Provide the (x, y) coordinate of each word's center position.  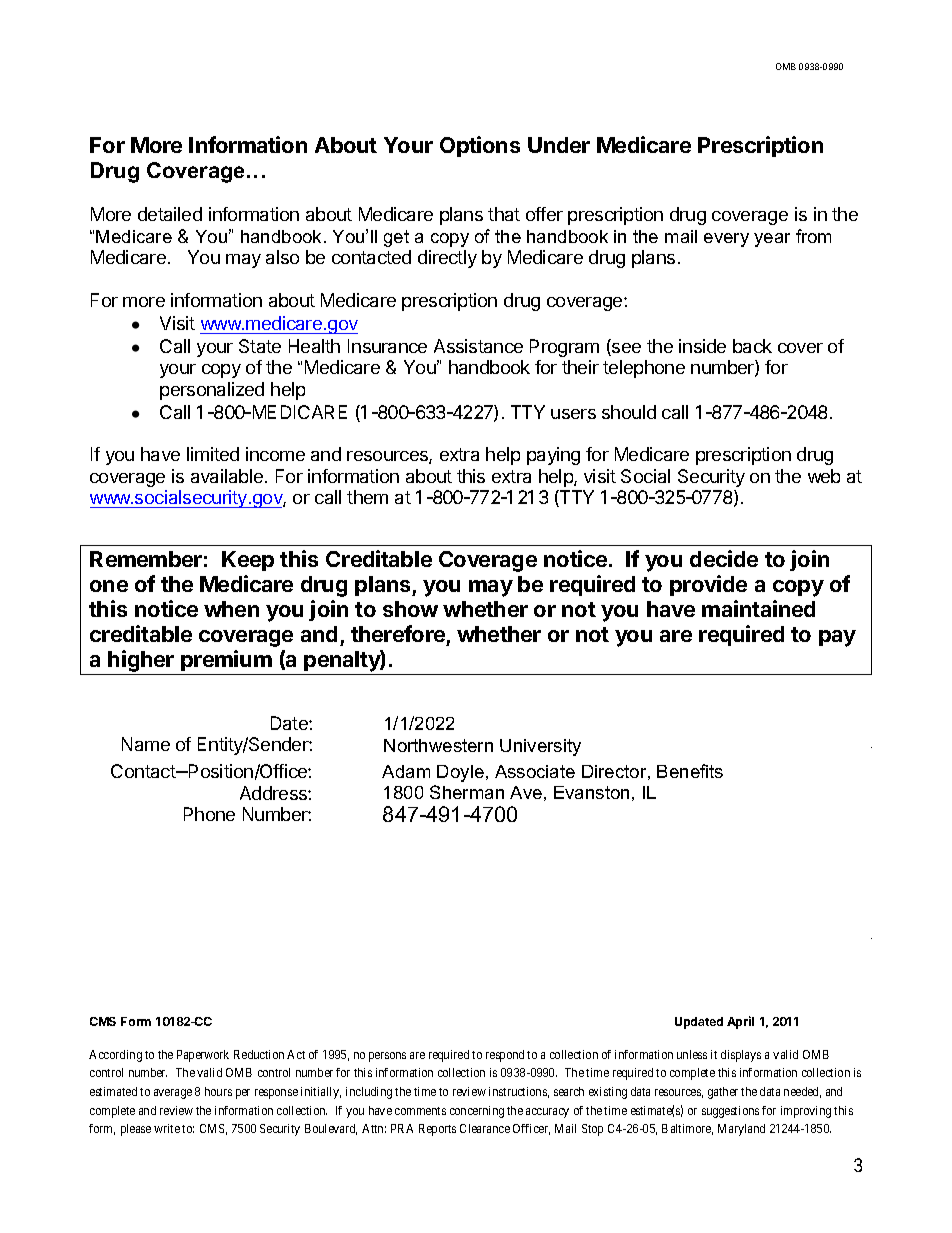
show (410, 609)
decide (724, 558)
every (726, 240)
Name (146, 744)
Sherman (467, 792)
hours (218, 1091)
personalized (212, 391)
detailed (170, 214)
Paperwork (203, 1056)
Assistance (478, 346)
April (740, 1022)
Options (480, 146)
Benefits (690, 771)
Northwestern (438, 745)
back (752, 346)
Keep (248, 561)
